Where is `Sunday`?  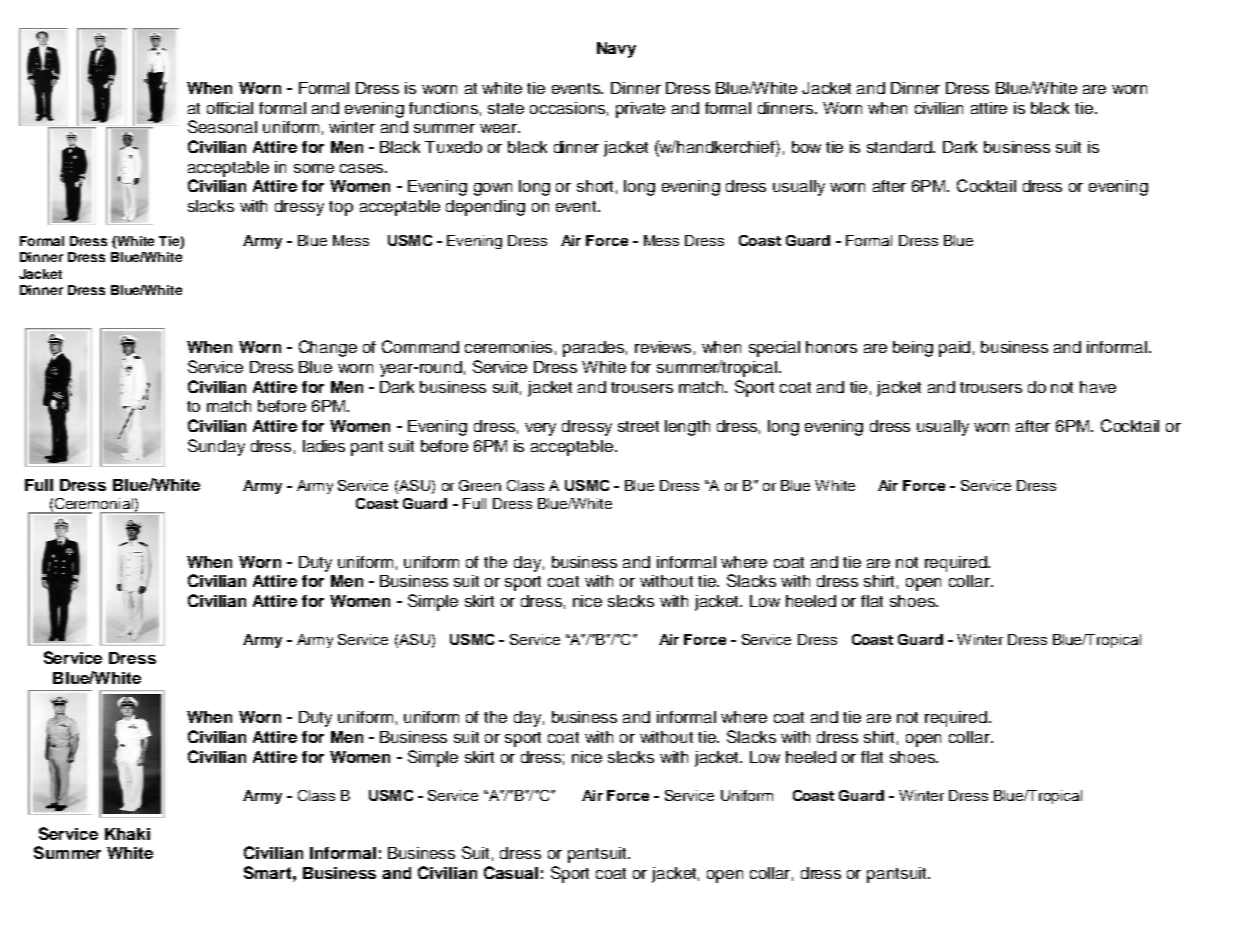
Sunday is located at coordinates (216, 447).
